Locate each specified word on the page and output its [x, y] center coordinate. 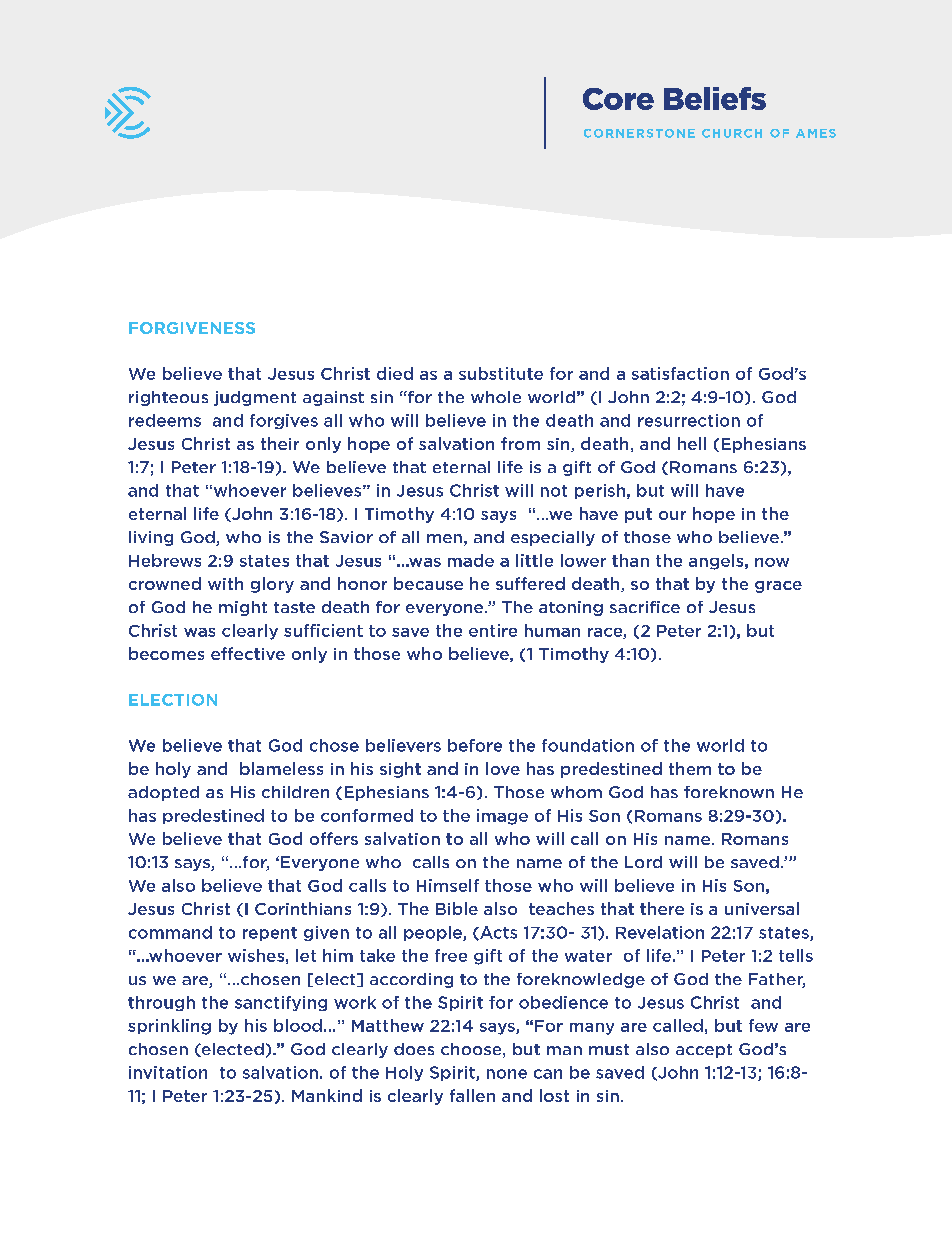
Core [618, 99]
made [471, 560]
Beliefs [715, 98]
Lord [643, 862]
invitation [168, 1072]
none [507, 1074]
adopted [163, 793]
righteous [168, 398]
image [502, 817]
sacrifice [645, 607]
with [225, 583]
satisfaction [680, 373]
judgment [255, 398]
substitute [501, 373]
